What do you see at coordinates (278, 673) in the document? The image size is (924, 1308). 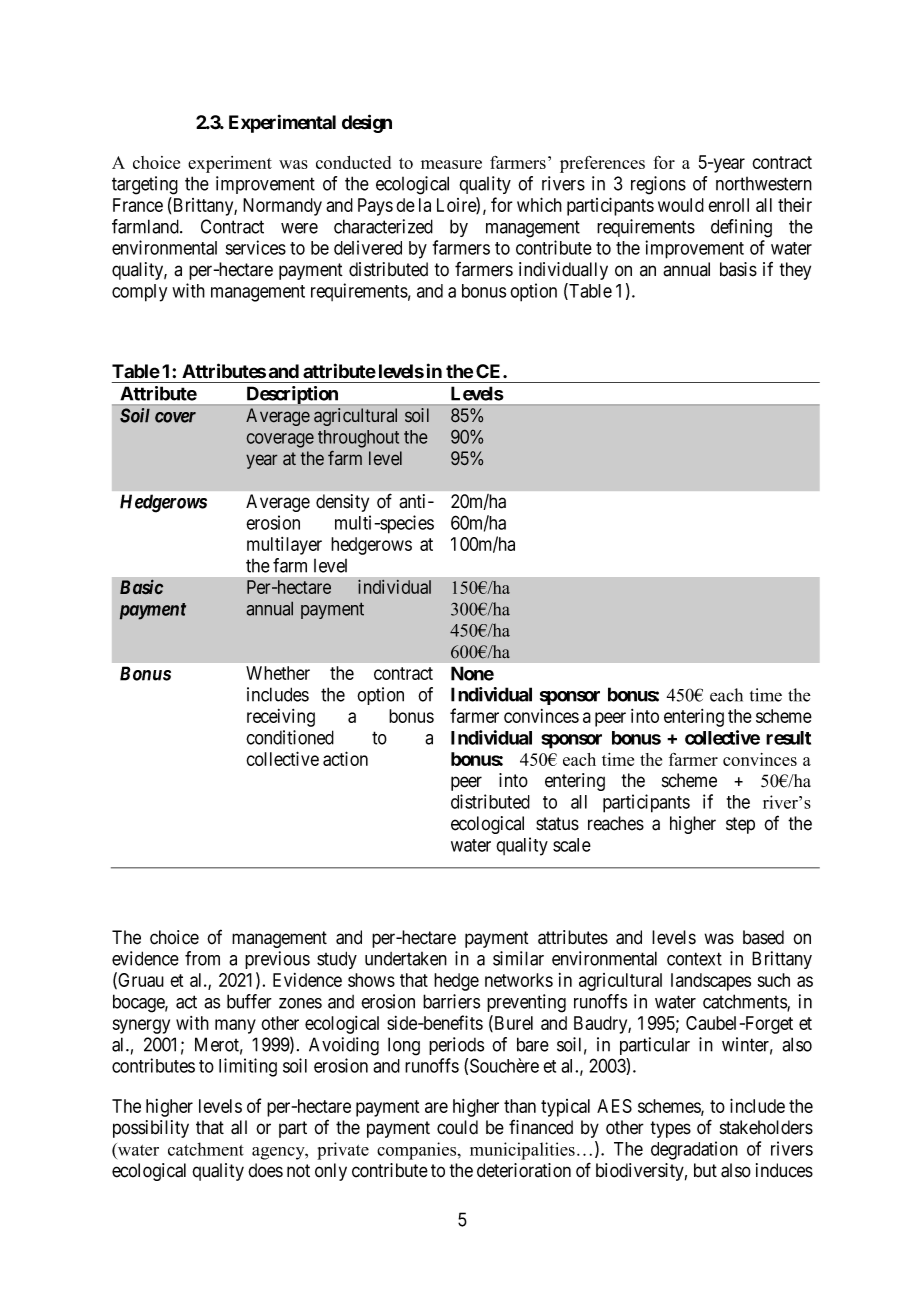 I see `Whether` at bounding box center [278, 673].
